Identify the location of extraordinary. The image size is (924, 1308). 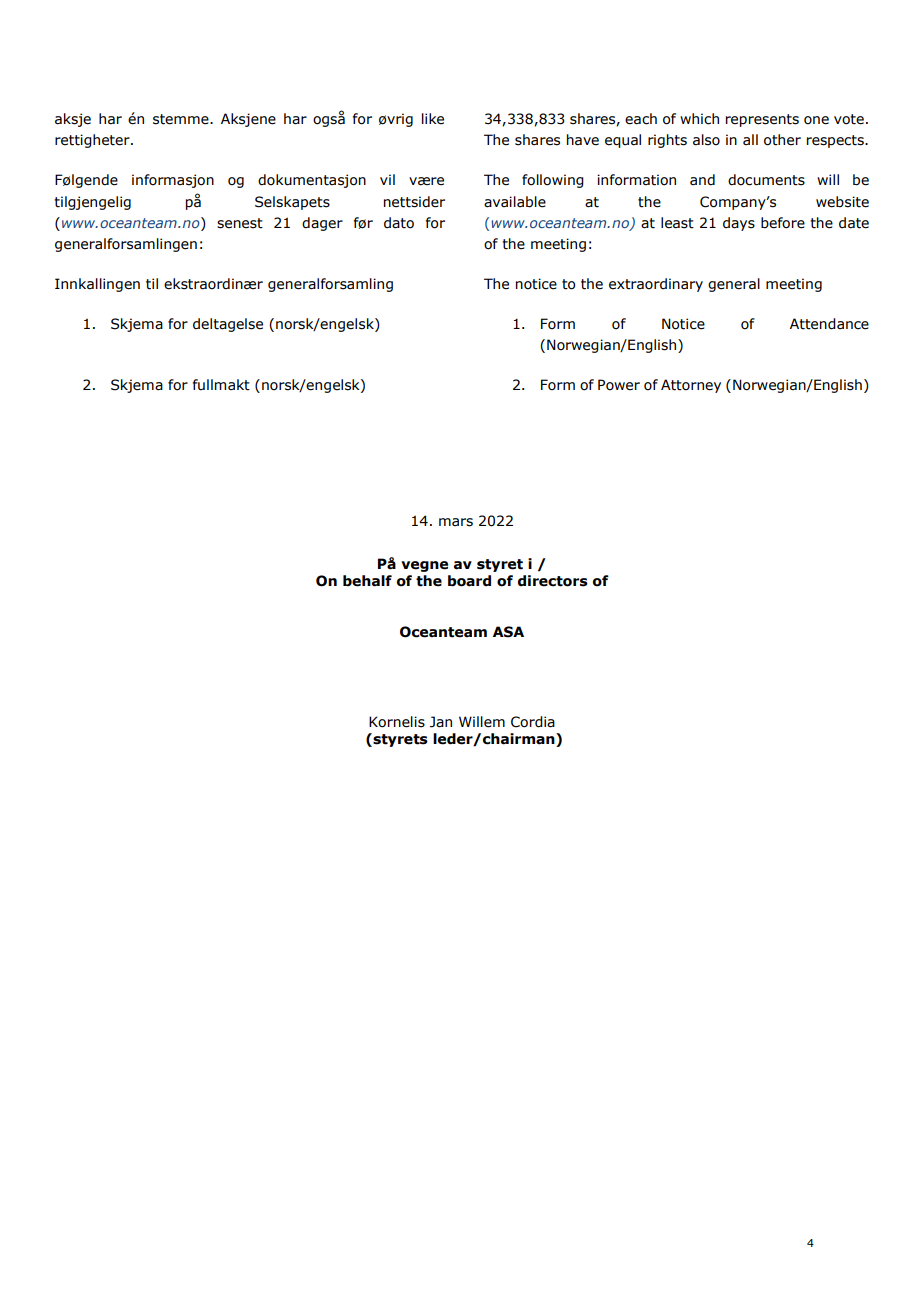
(656, 285).
